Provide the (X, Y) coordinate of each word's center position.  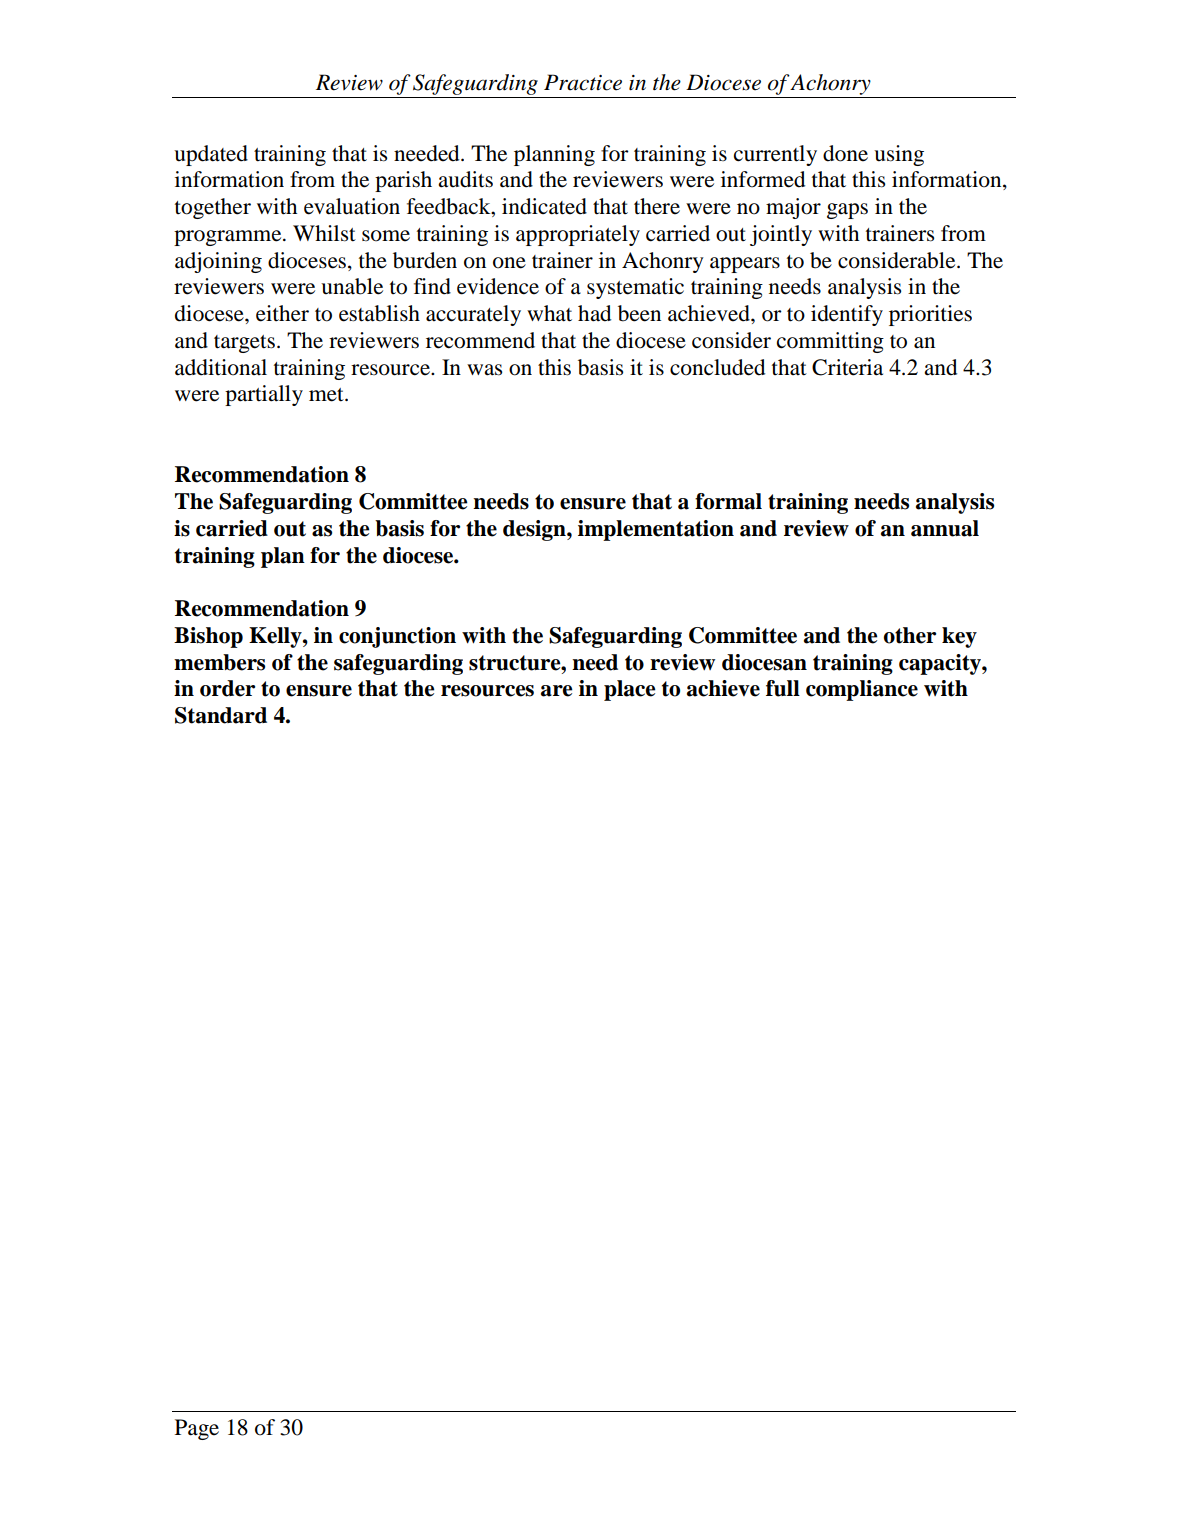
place (630, 690)
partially (264, 395)
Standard (221, 715)
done (845, 153)
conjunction (397, 637)
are (557, 691)
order (227, 688)
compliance (862, 690)
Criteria (847, 367)
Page (197, 1429)
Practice (583, 82)
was (484, 370)
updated (211, 155)
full (783, 688)
